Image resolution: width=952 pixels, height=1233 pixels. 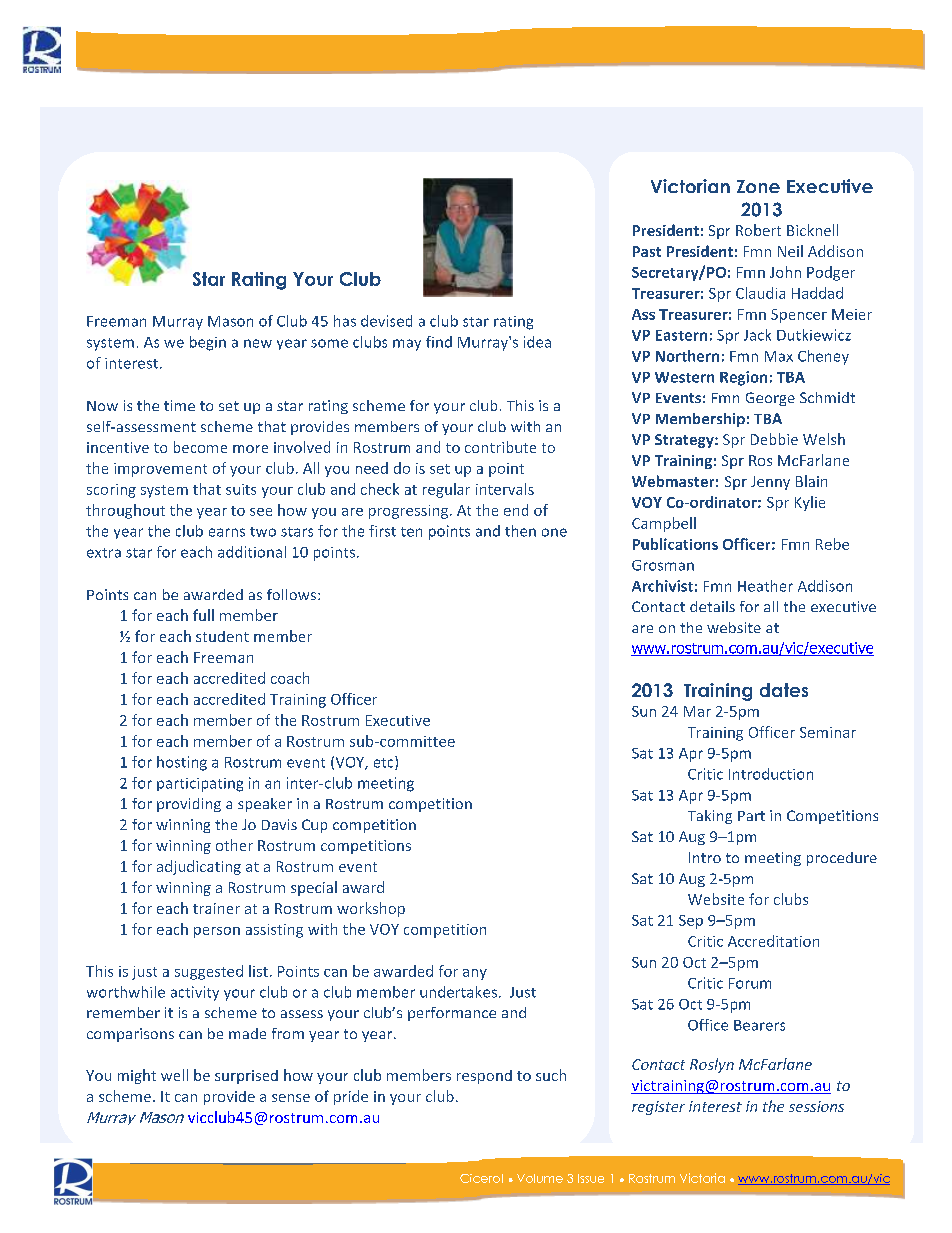 I want to click on begin, so click(x=208, y=343).
